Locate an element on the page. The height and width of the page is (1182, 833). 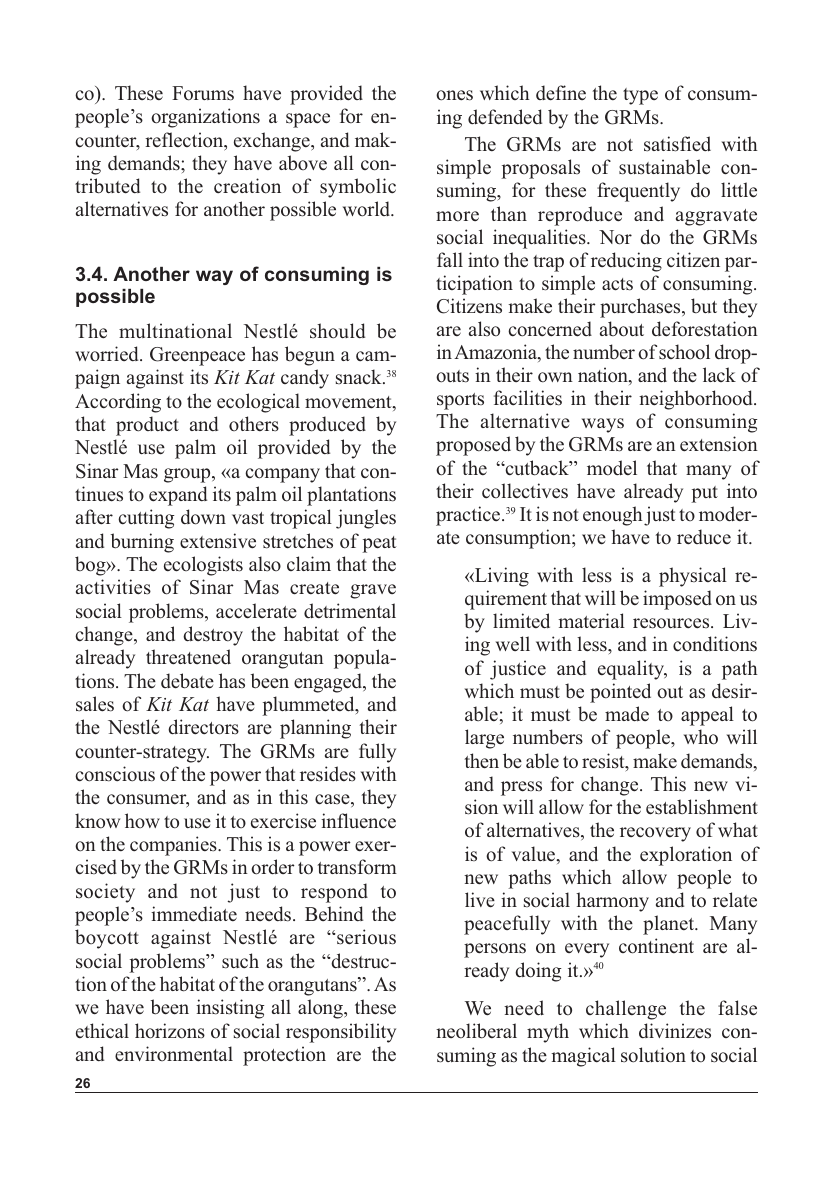
Forums is located at coordinates (203, 93).
